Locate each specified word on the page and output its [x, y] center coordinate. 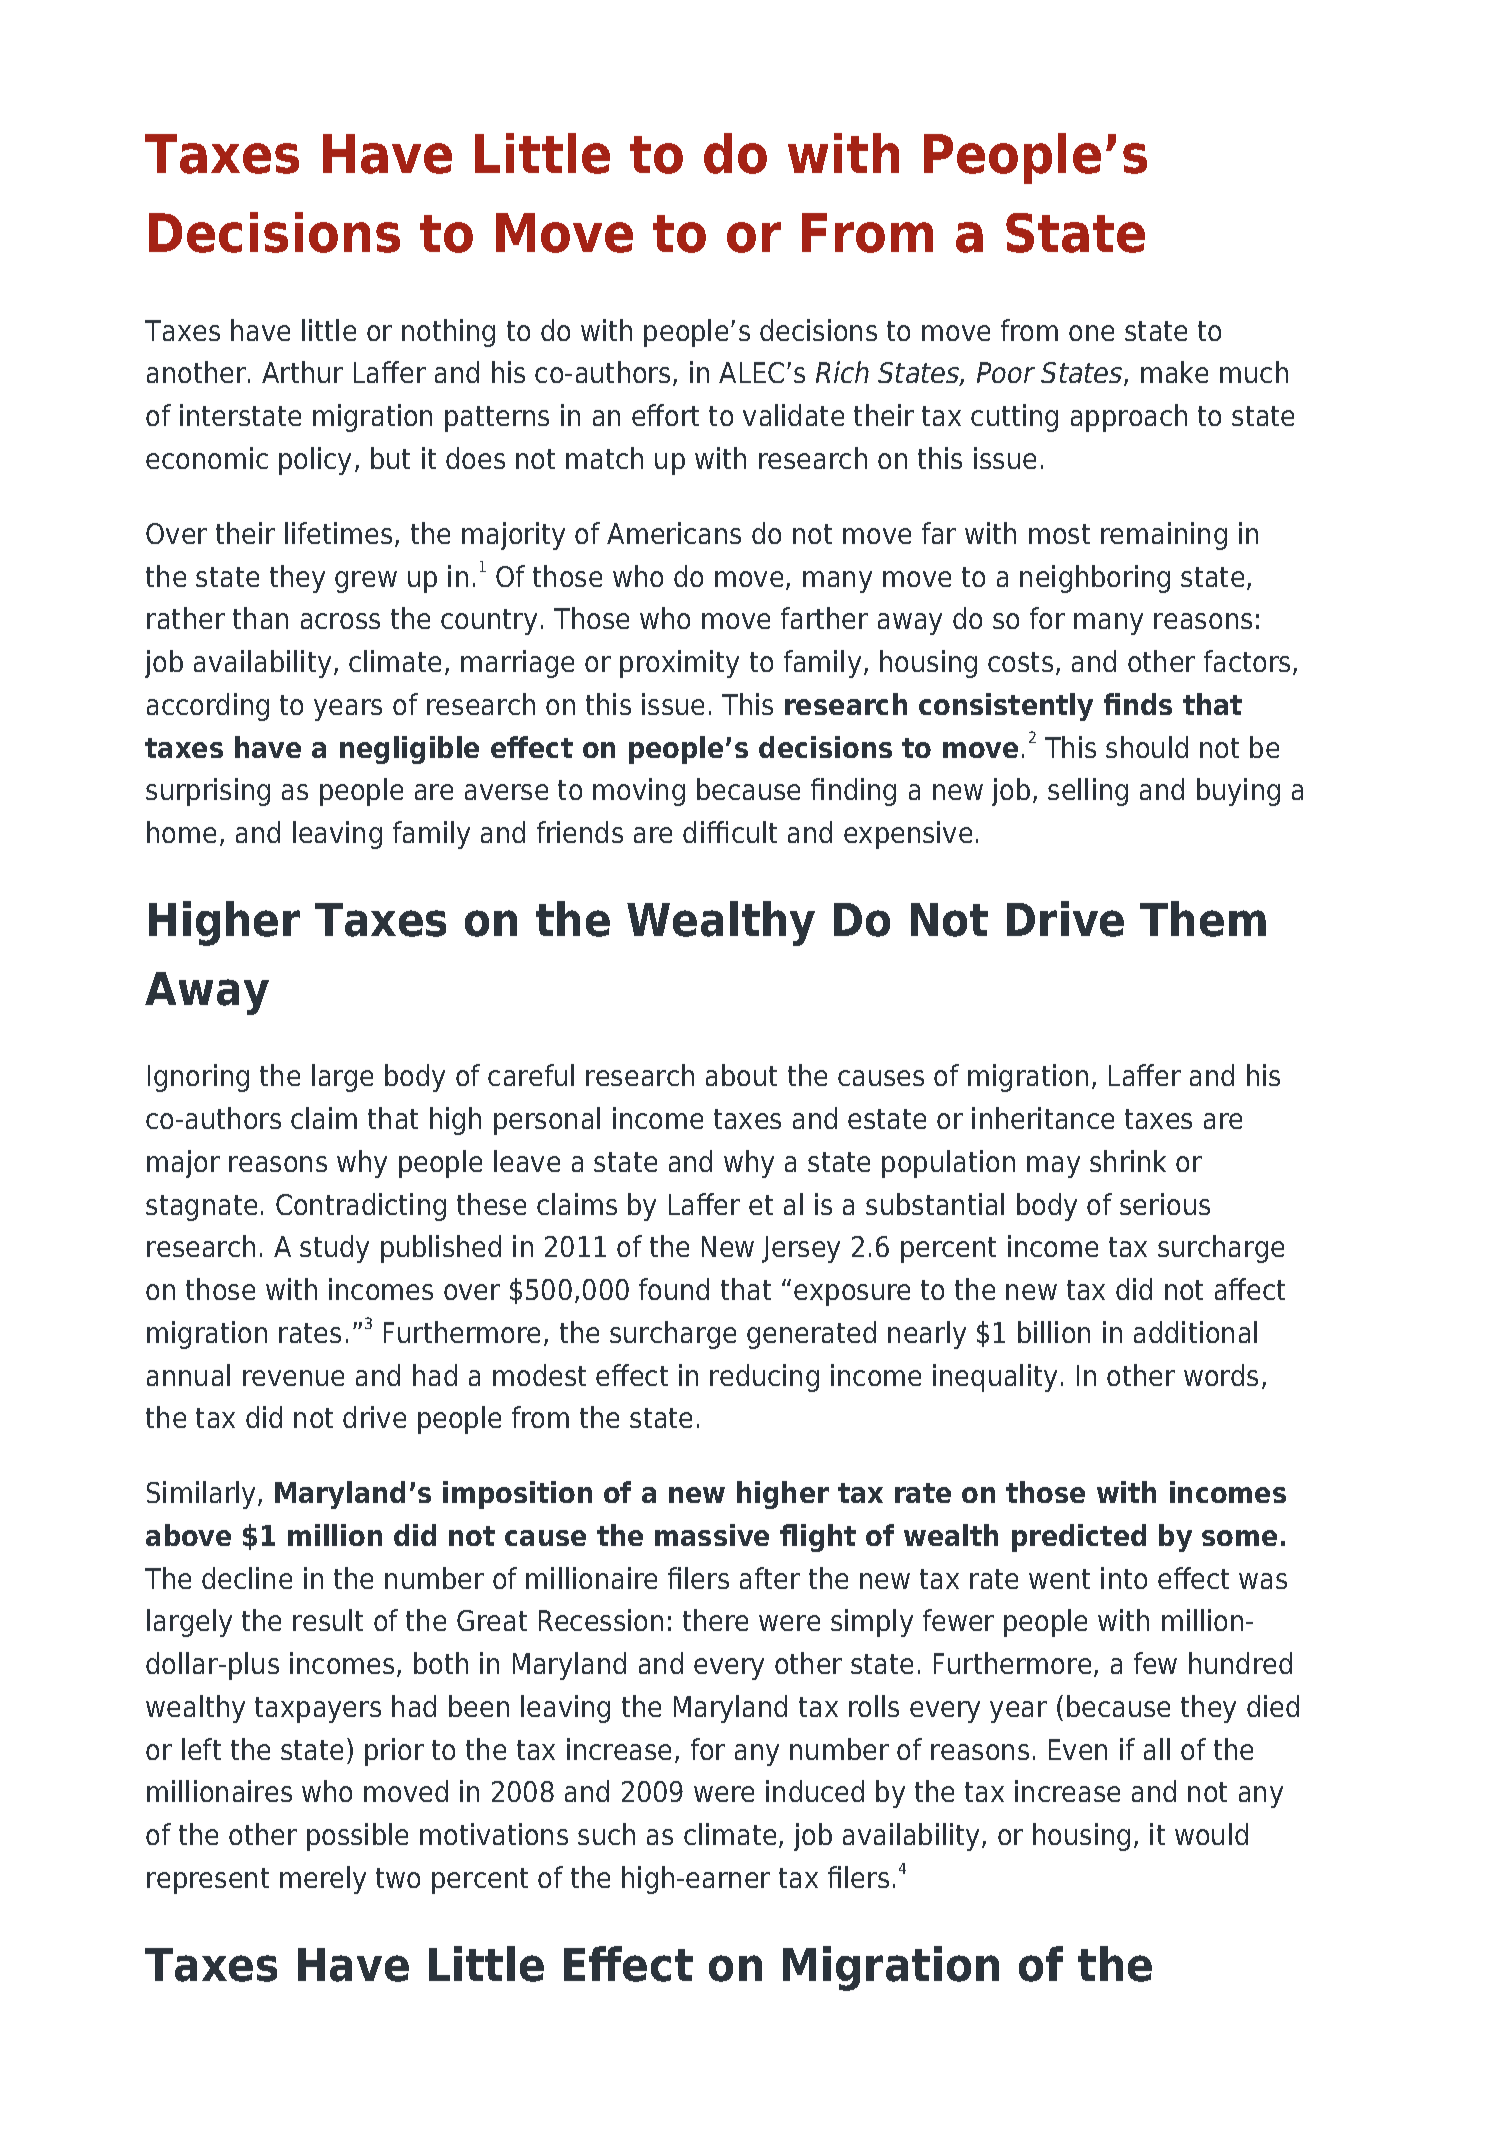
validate [793, 415]
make [1174, 372]
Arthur [302, 372]
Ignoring [198, 1078]
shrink [1128, 1161]
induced [815, 1791]
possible [357, 1837]
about [741, 1075]
